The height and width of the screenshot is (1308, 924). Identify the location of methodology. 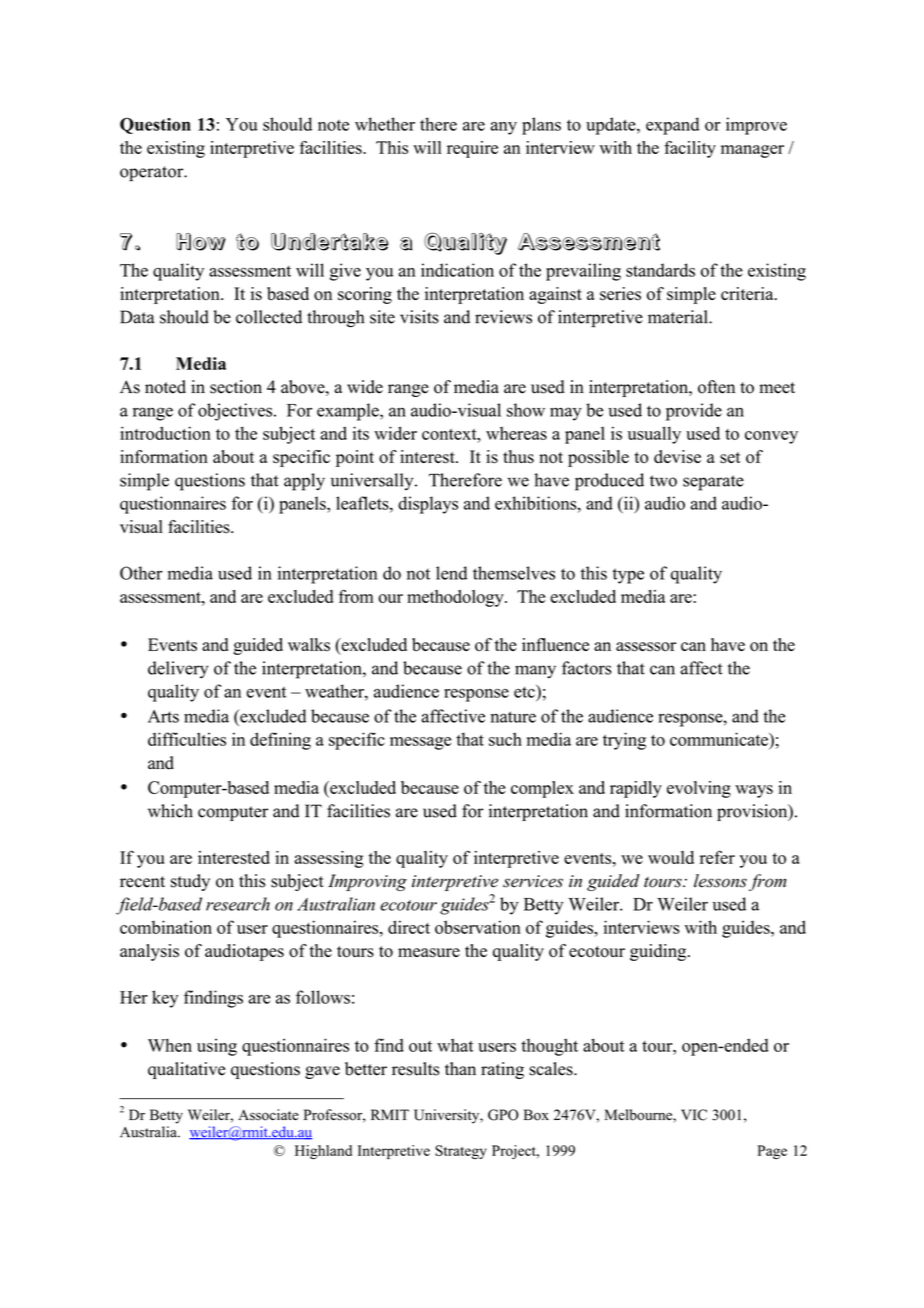
(456, 598).
